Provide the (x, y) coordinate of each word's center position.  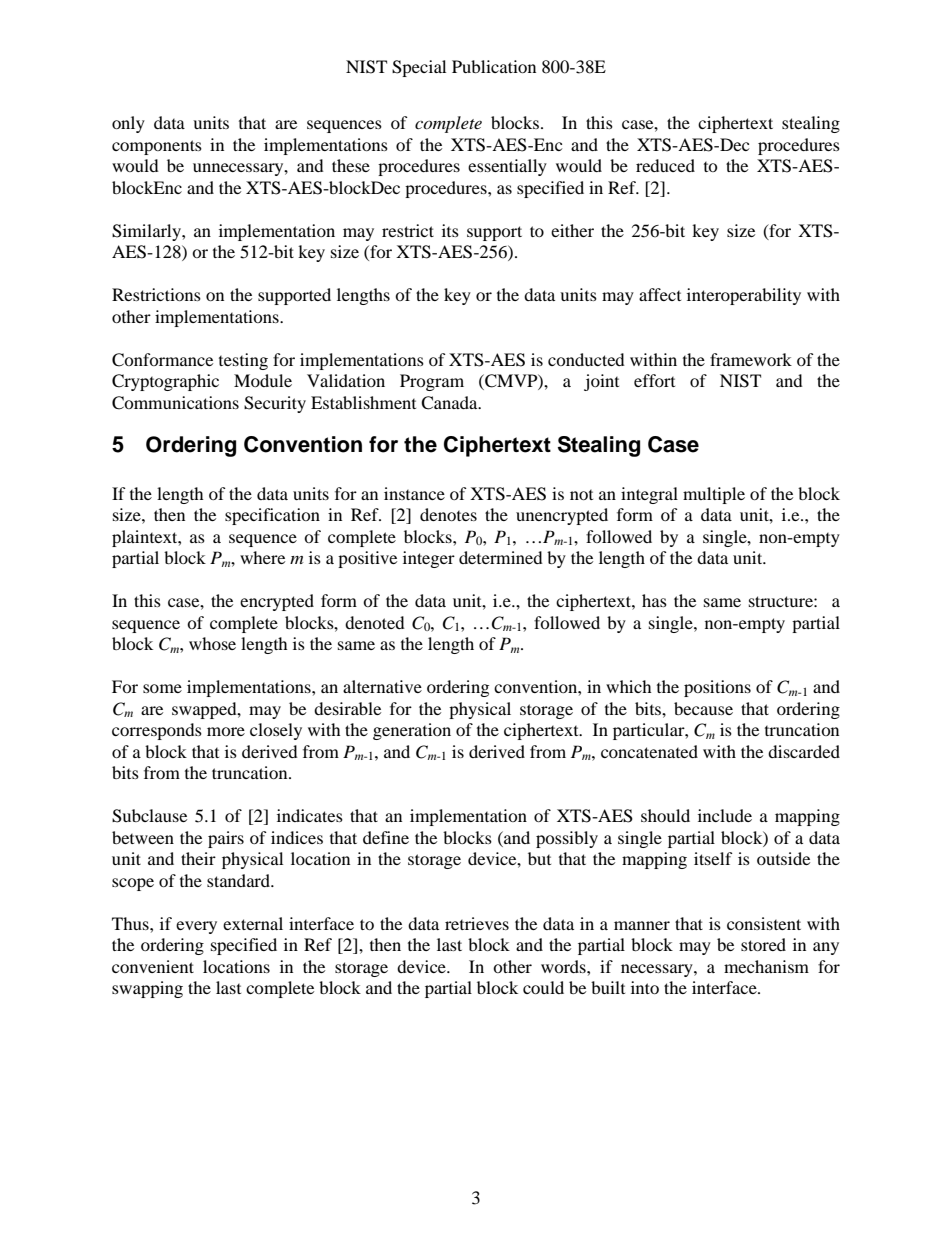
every (196, 927)
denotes (448, 514)
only (128, 124)
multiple (714, 495)
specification (272, 516)
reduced (665, 165)
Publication (494, 66)
